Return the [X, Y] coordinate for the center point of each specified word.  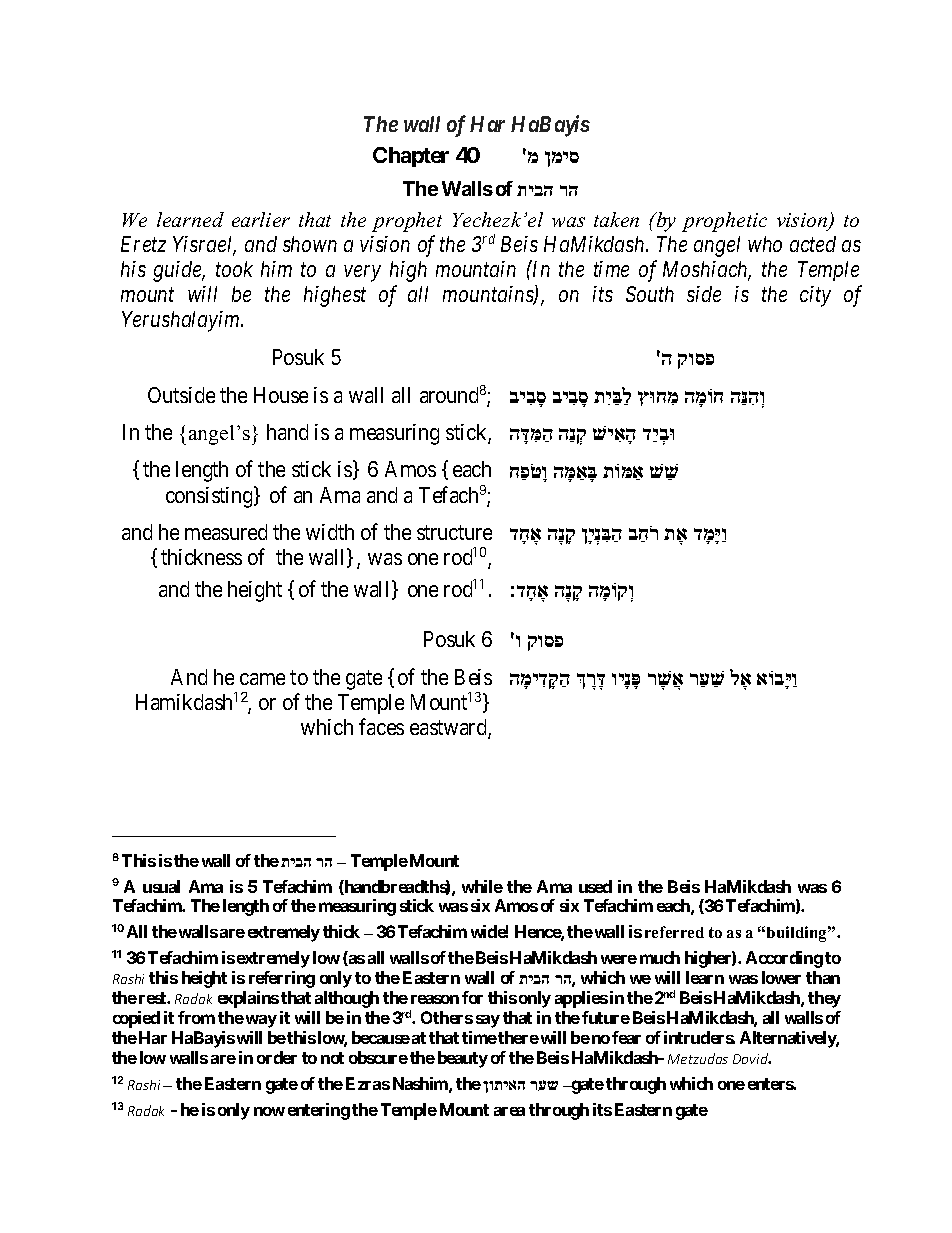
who [765, 244]
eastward [449, 728]
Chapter [411, 157]
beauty [463, 1059]
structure [454, 532]
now [269, 1111]
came [262, 679]
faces [381, 726]
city [815, 296]
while [482, 886]
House [281, 395]
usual [161, 886]
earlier [261, 219]
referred [674, 932]
